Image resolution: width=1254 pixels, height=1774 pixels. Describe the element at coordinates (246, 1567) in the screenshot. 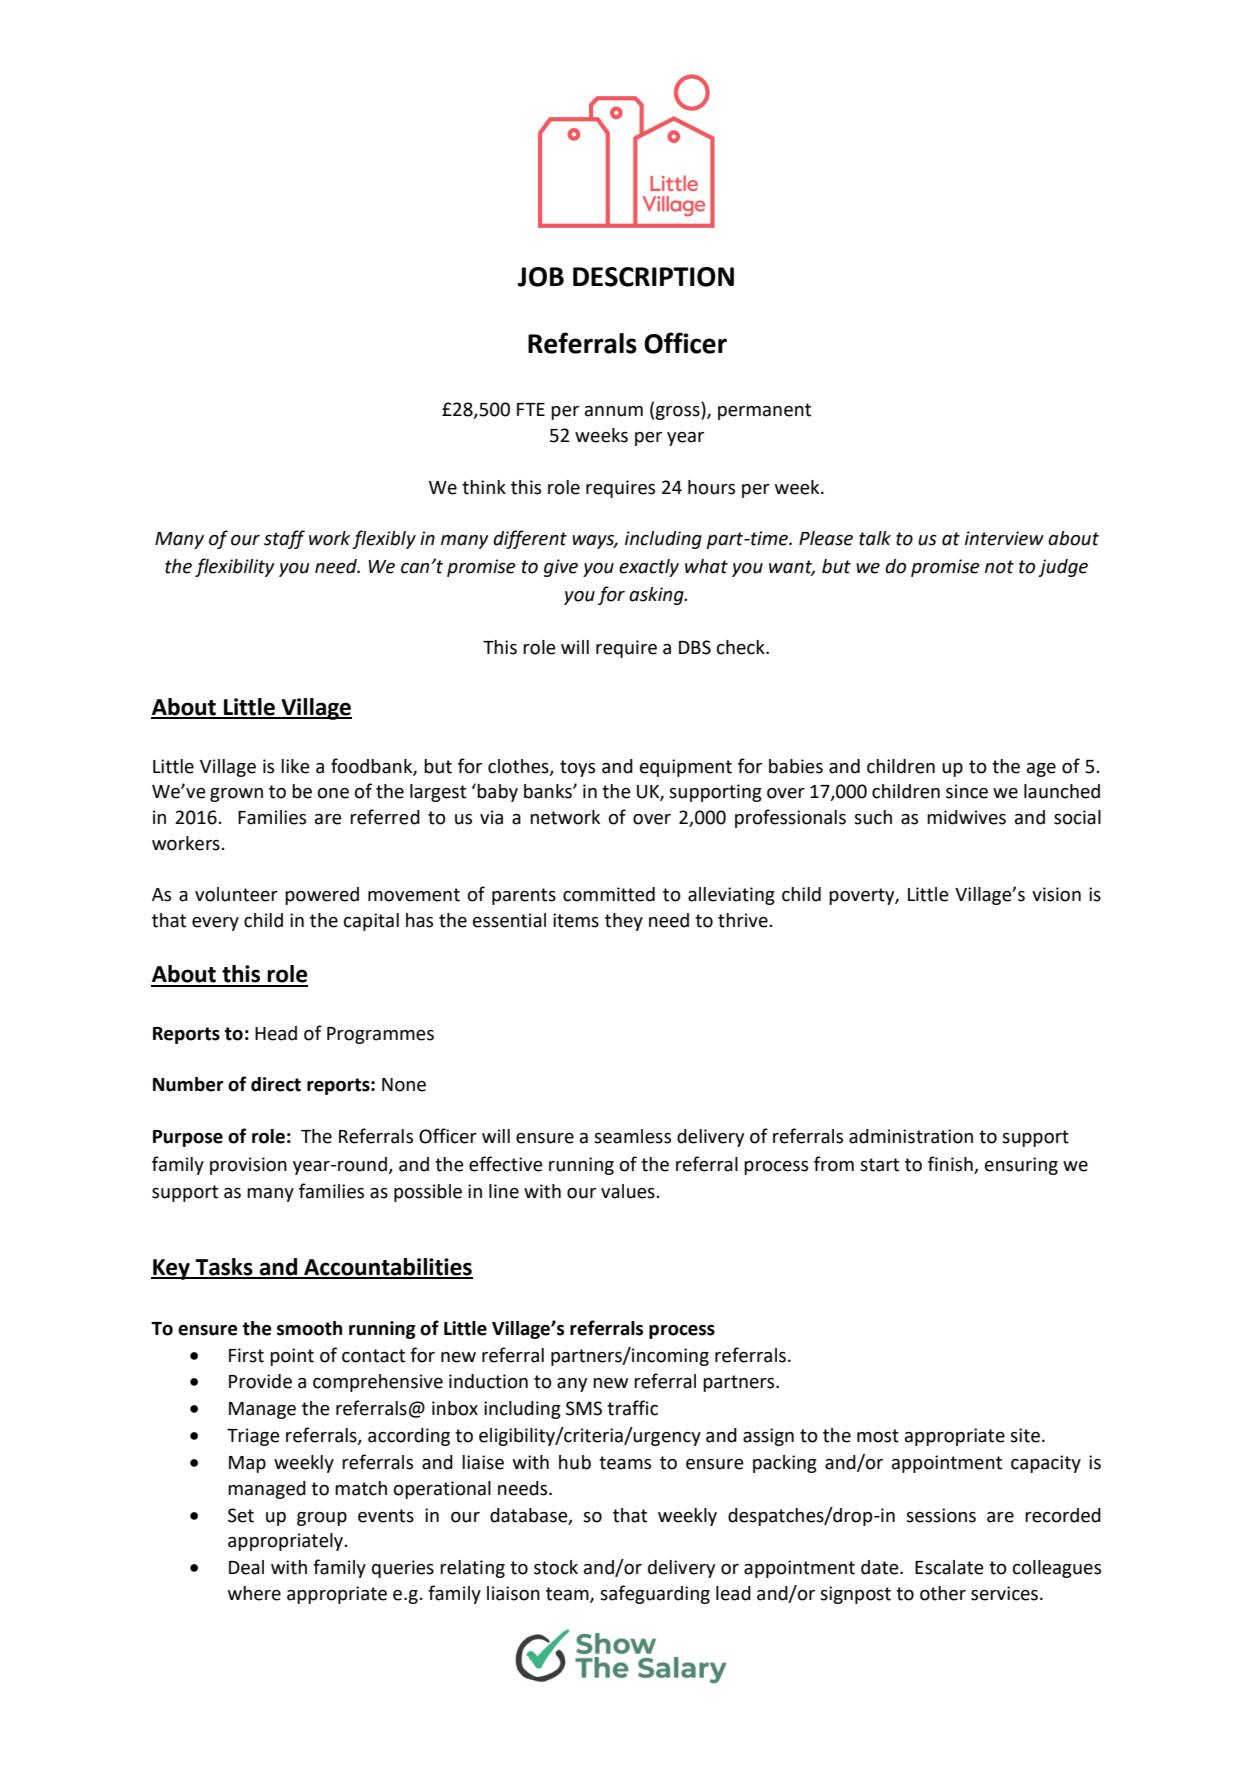

I see `Deal` at that location.
